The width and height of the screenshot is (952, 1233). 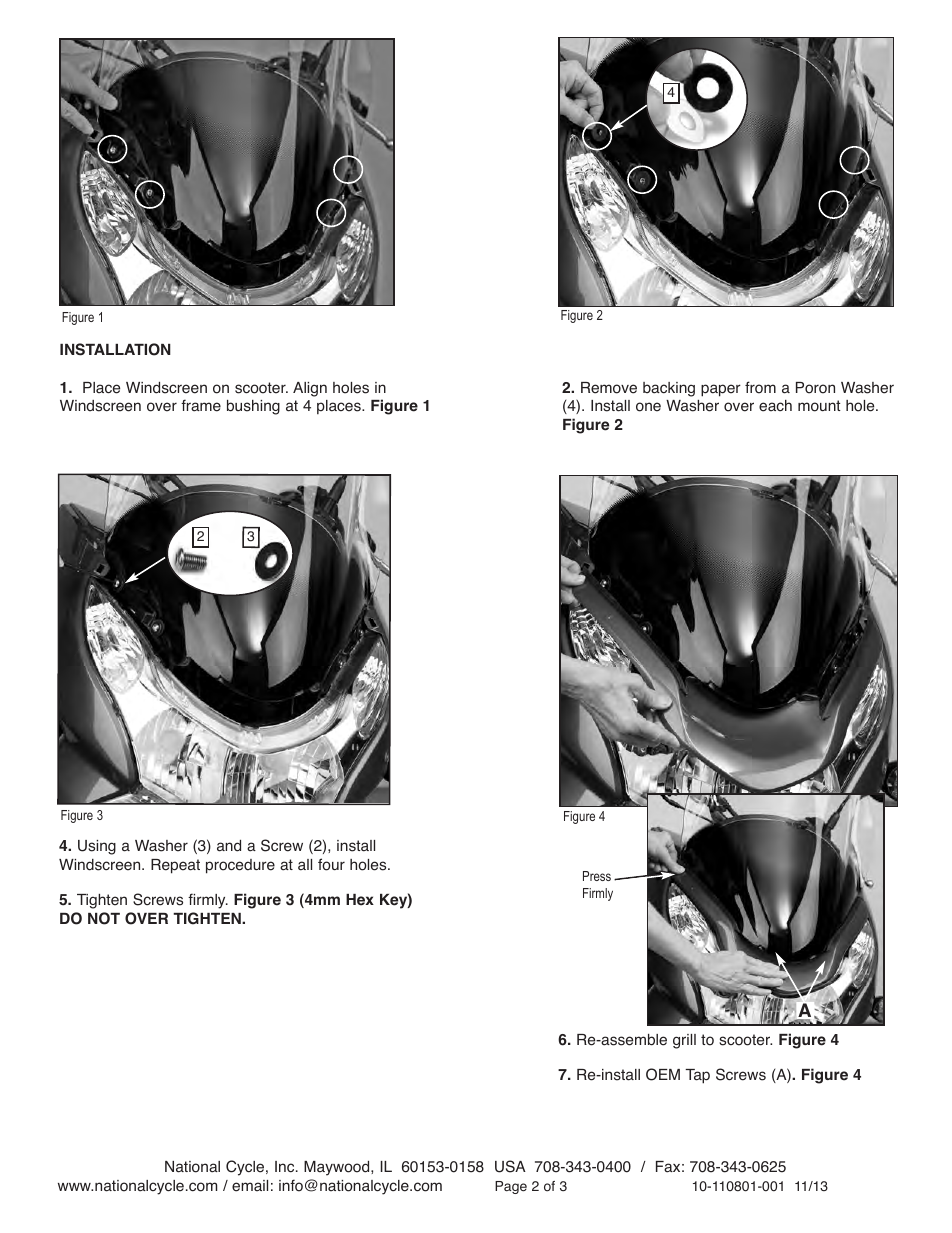 What do you see at coordinates (310, 389) in the screenshot?
I see `Align` at bounding box center [310, 389].
